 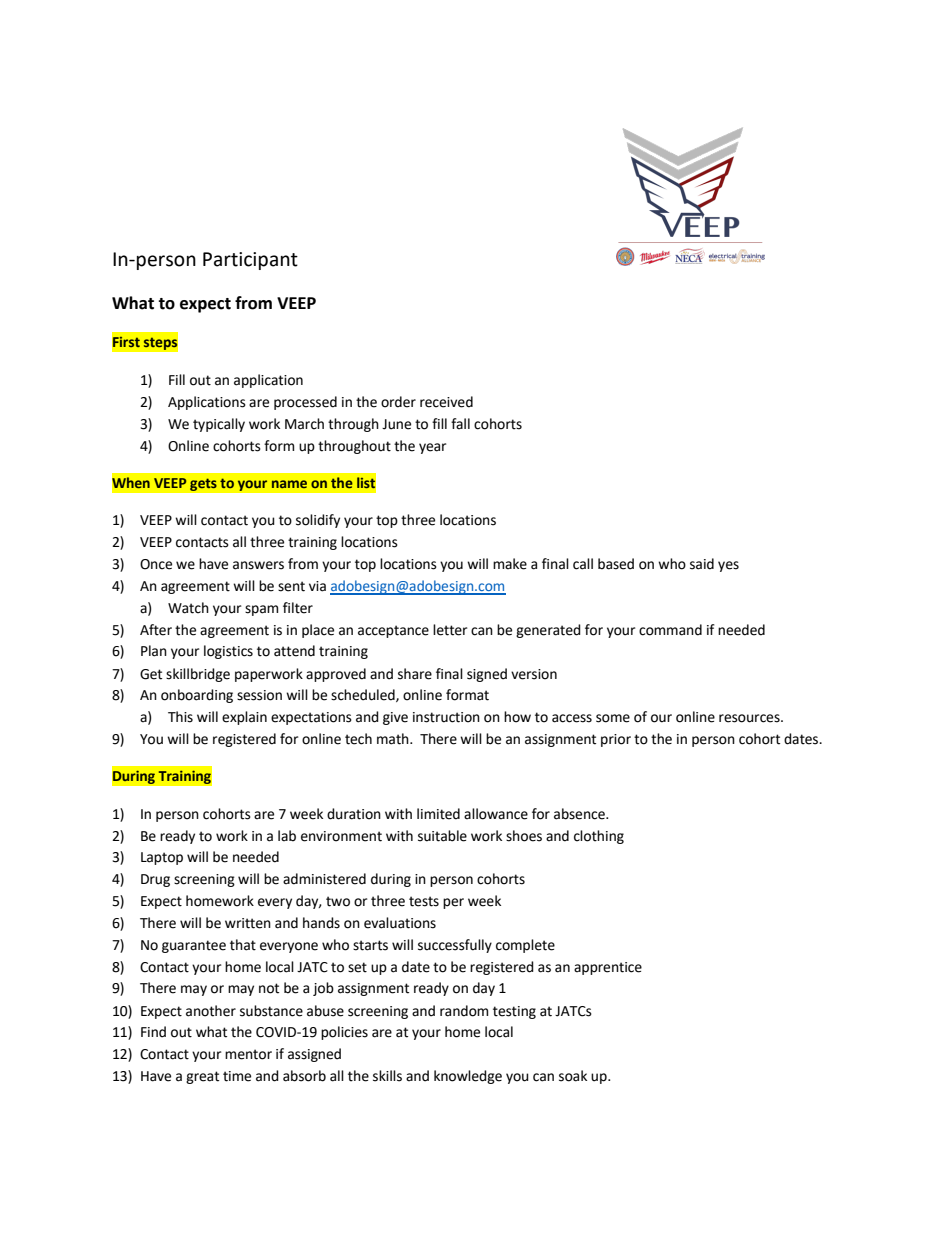 What do you see at coordinates (446, 402) in the page?
I see `received` at bounding box center [446, 402].
